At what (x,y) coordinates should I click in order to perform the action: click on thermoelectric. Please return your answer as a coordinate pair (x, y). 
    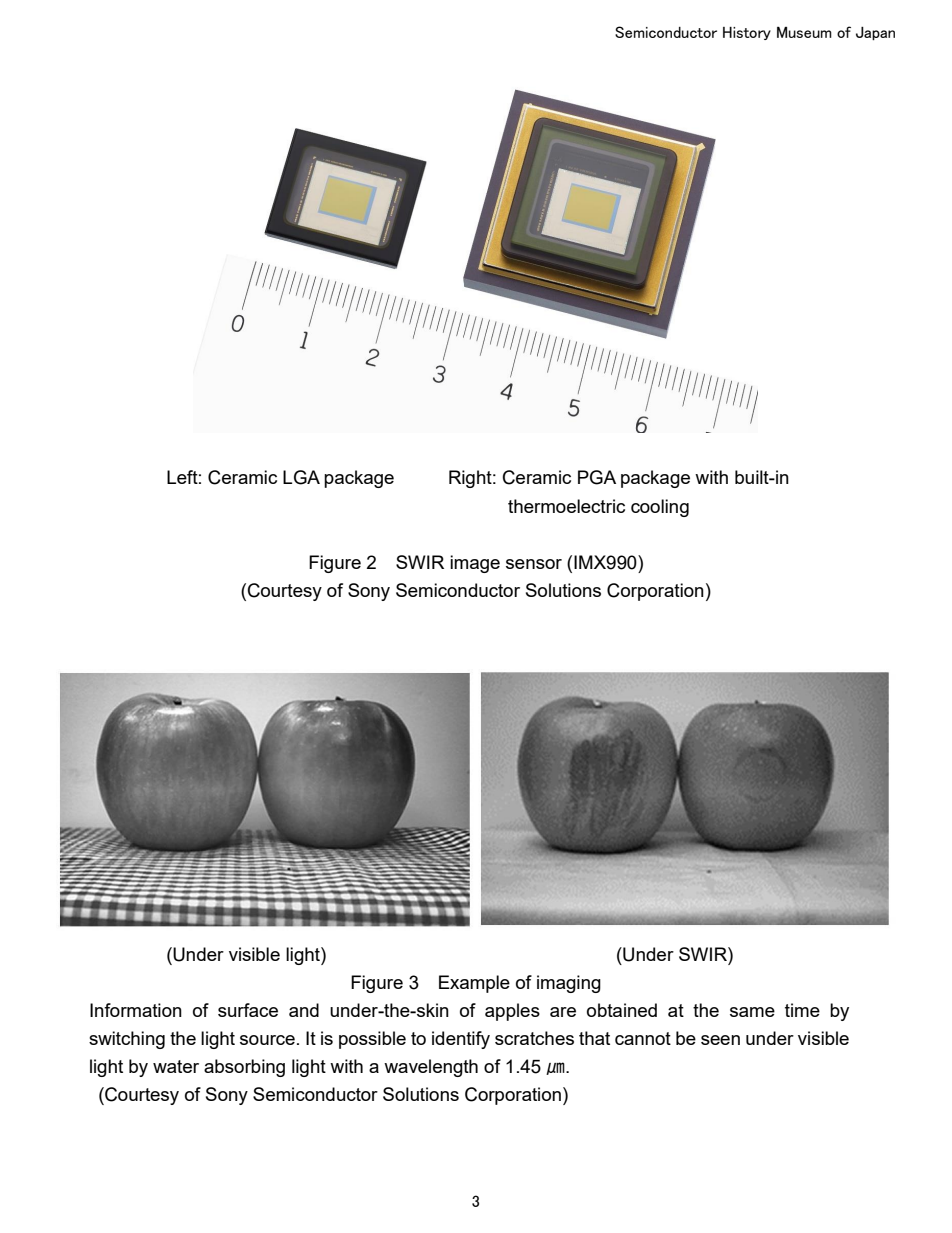
    Looking at the image, I should click on (566, 506).
